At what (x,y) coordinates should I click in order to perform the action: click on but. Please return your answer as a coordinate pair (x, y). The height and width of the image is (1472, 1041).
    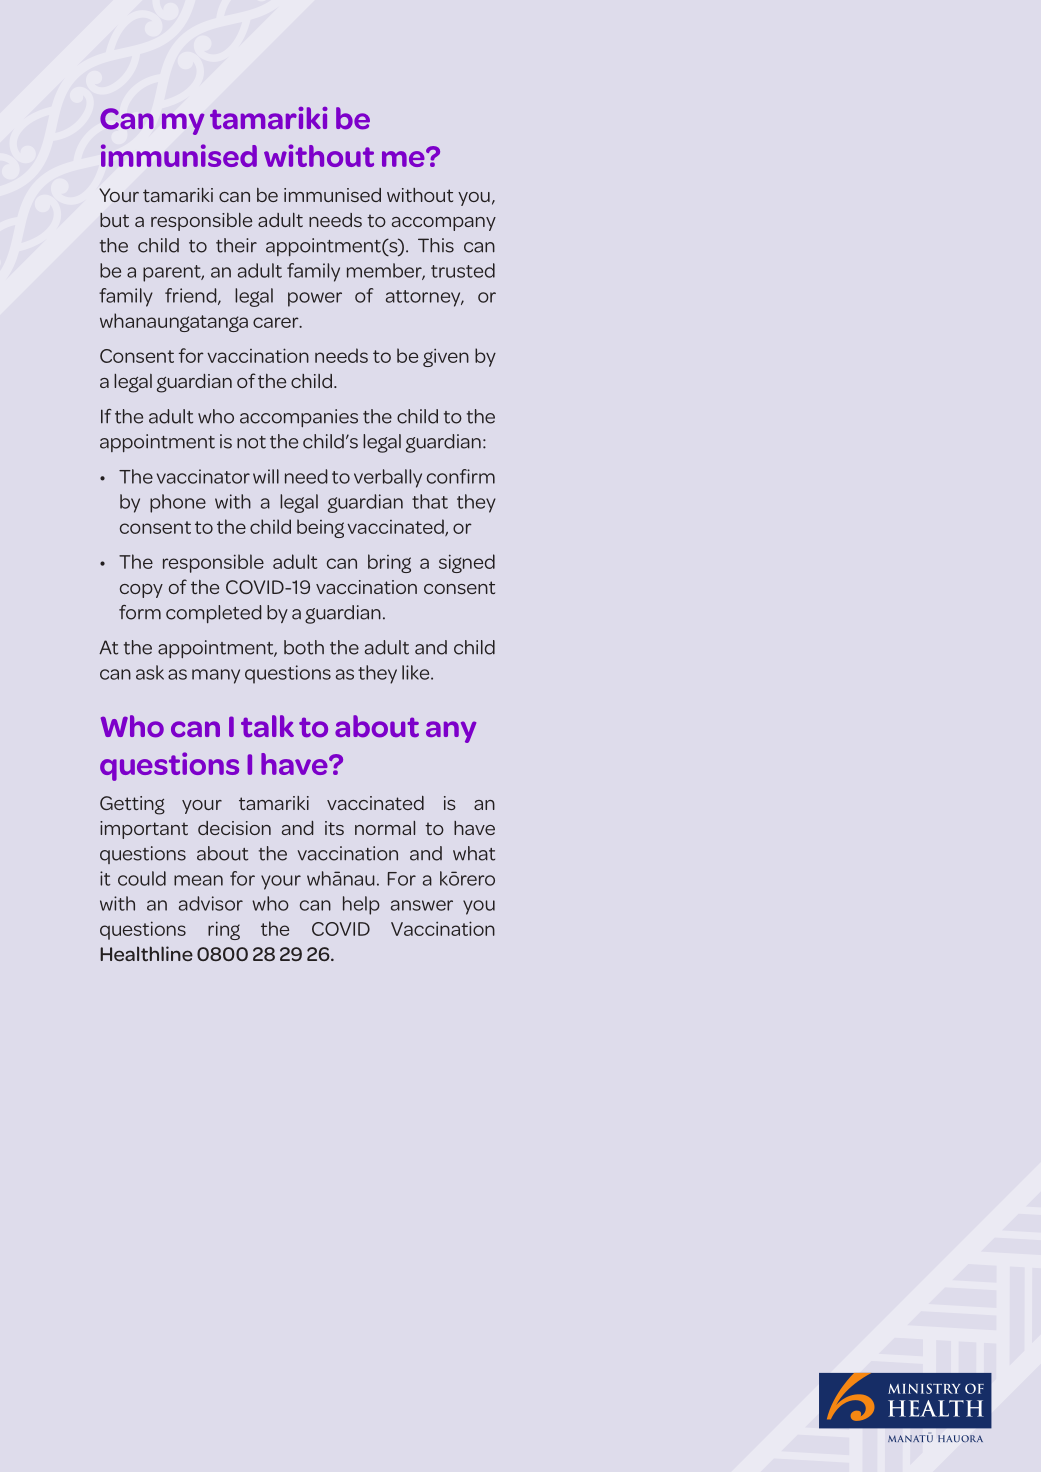
    Looking at the image, I should click on (114, 220).
